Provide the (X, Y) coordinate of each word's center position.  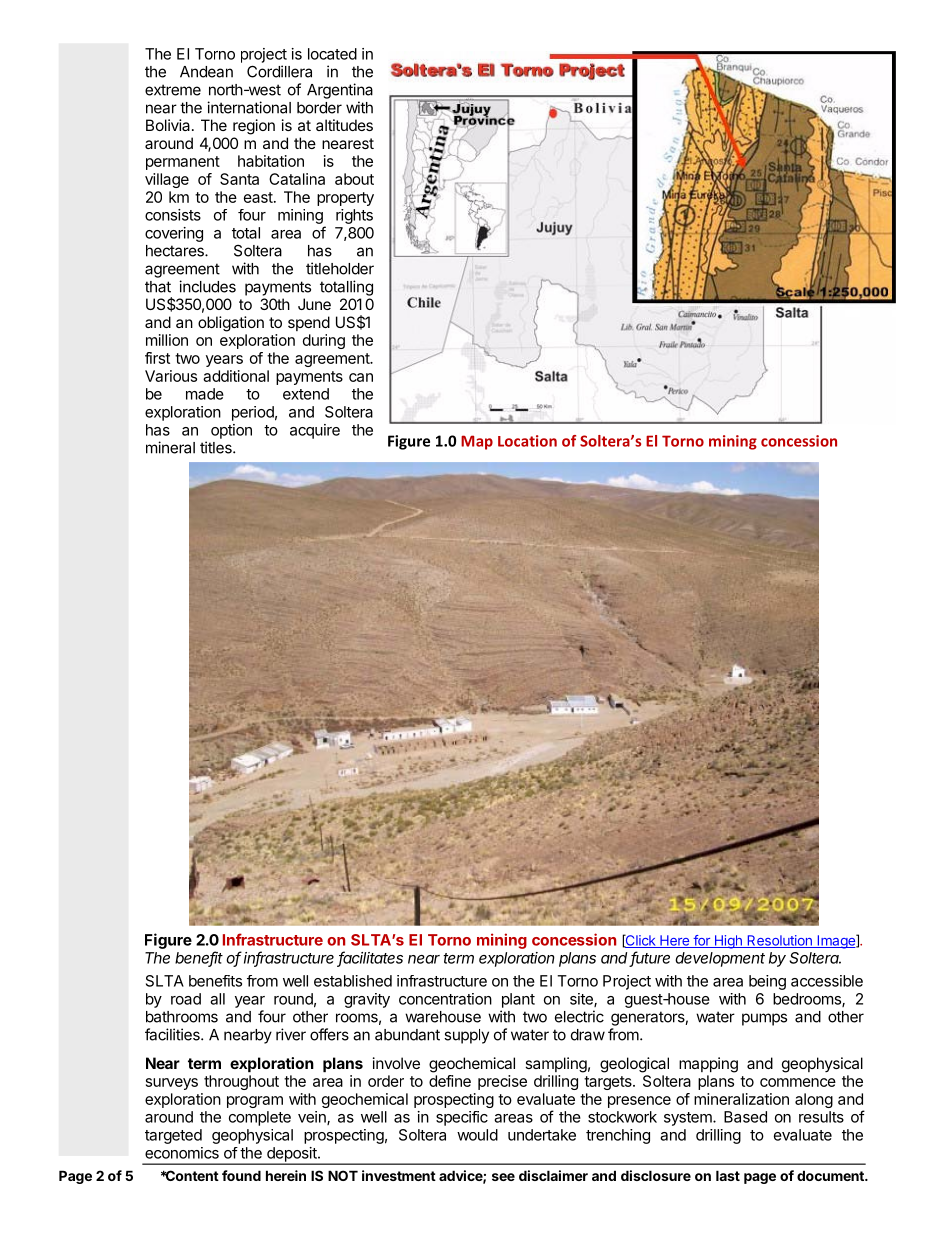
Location (527, 441)
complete (260, 1118)
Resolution (779, 941)
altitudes (344, 125)
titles (217, 447)
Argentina (340, 91)
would (477, 1135)
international (249, 107)
